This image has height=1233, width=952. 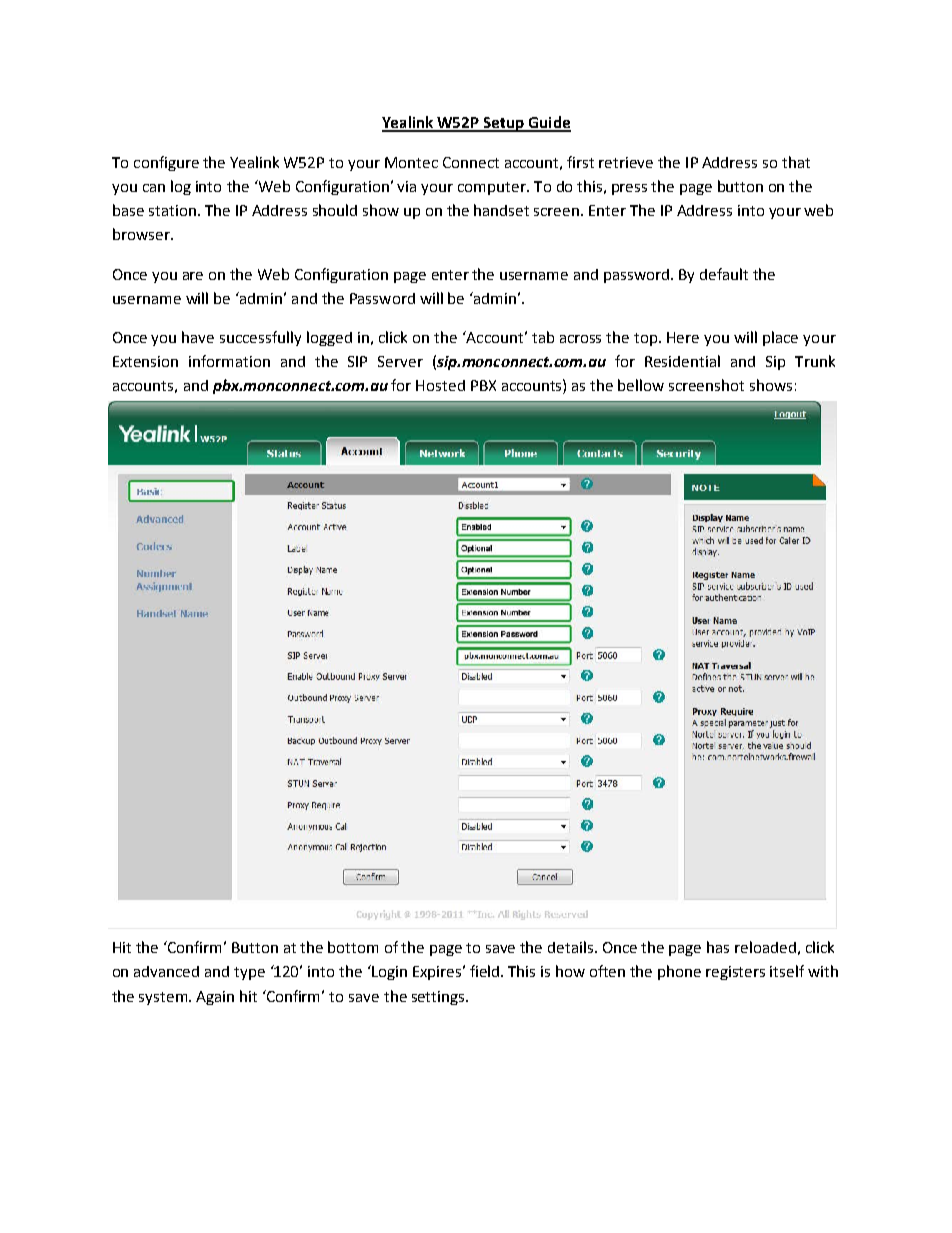 What do you see at coordinates (796, 162) in the image?
I see `that` at bounding box center [796, 162].
